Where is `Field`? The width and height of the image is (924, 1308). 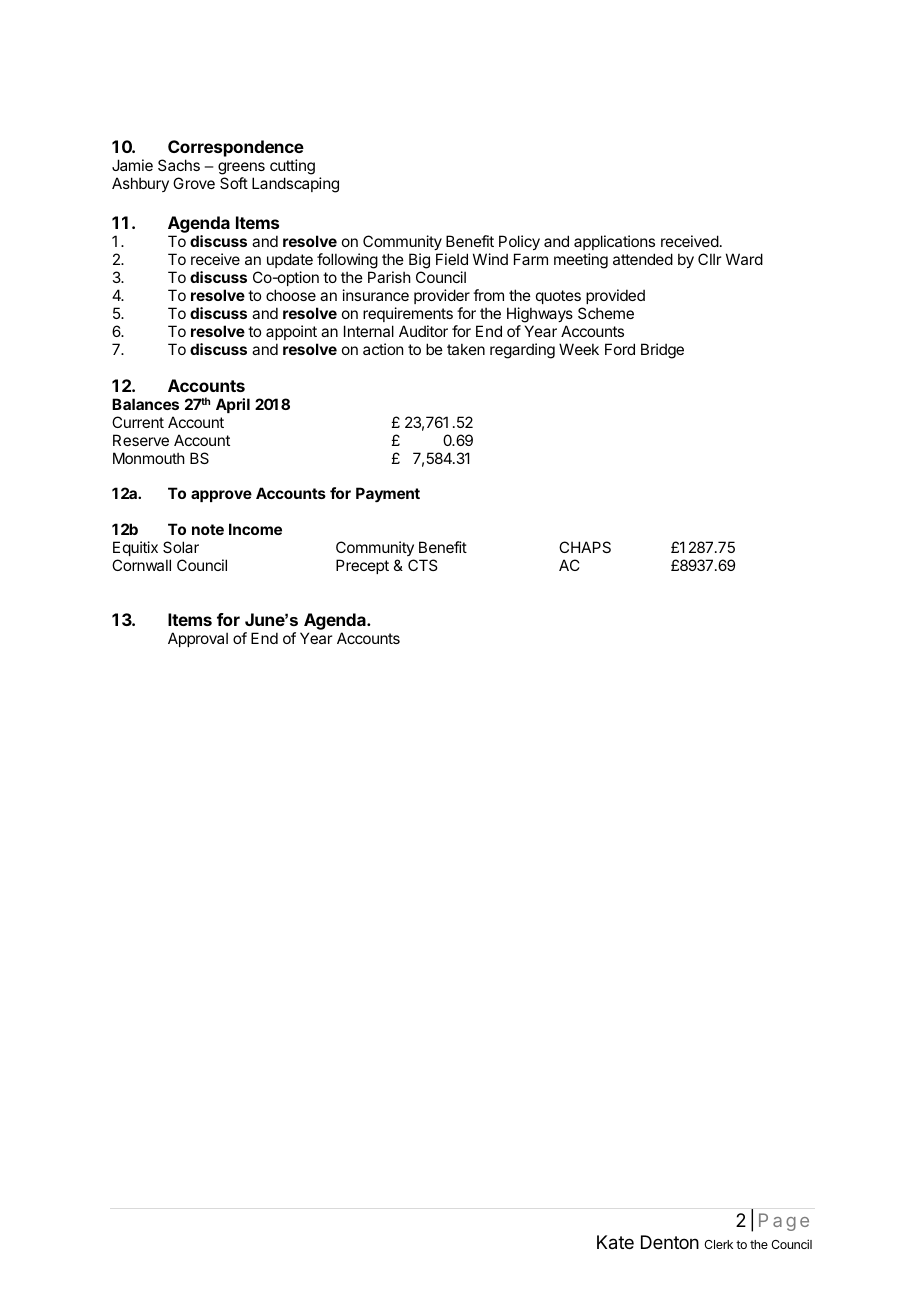 Field is located at coordinates (452, 259).
